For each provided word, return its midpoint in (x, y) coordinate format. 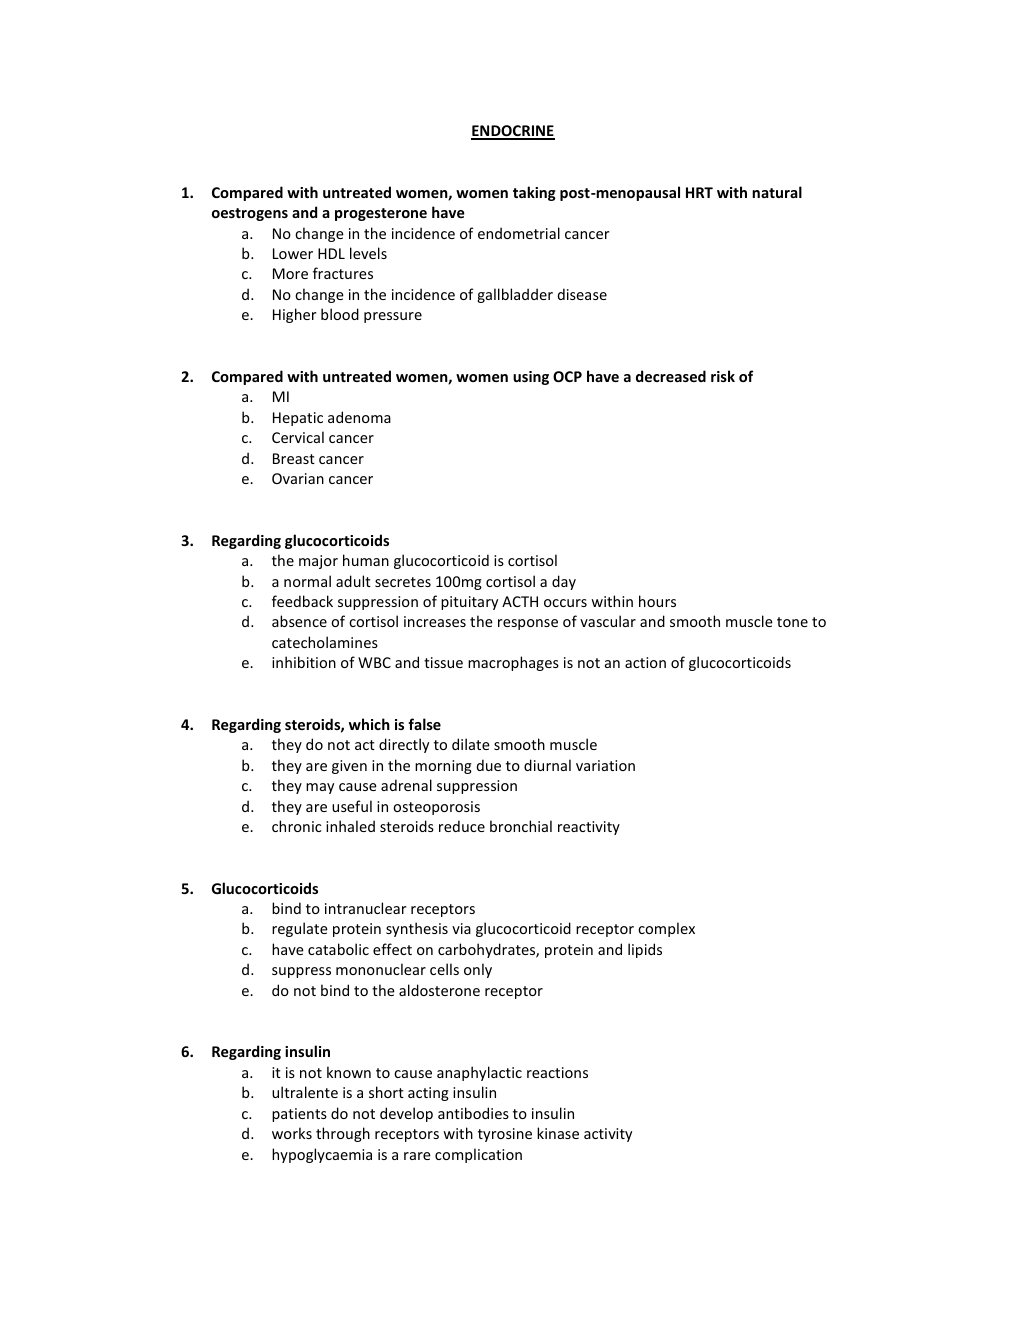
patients (299, 1115)
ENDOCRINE (513, 132)
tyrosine (505, 1135)
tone (792, 622)
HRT (699, 192)
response (528, 624)
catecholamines (325, 642)
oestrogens (250, 214)
